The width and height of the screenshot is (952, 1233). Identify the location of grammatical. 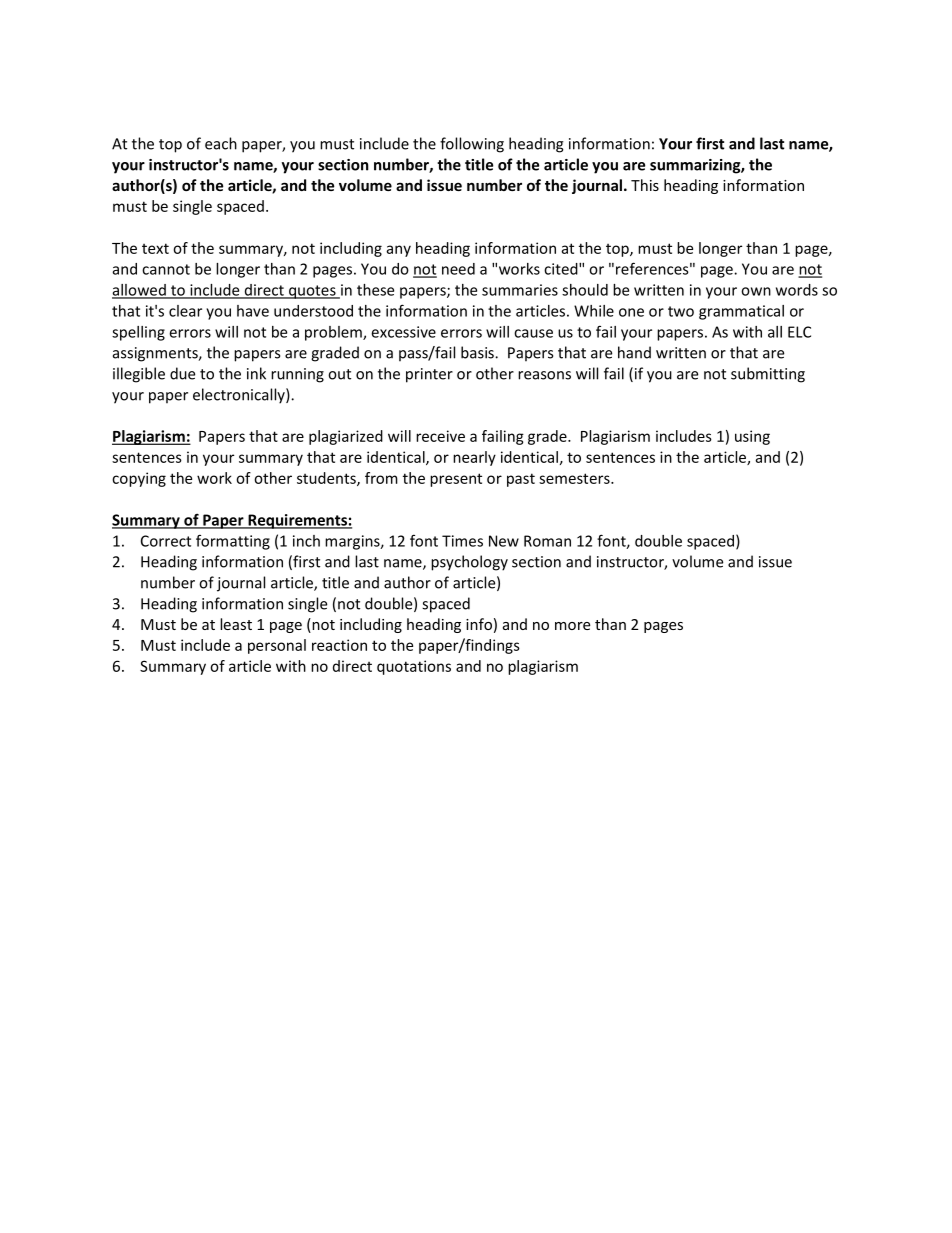
(741, 312).
